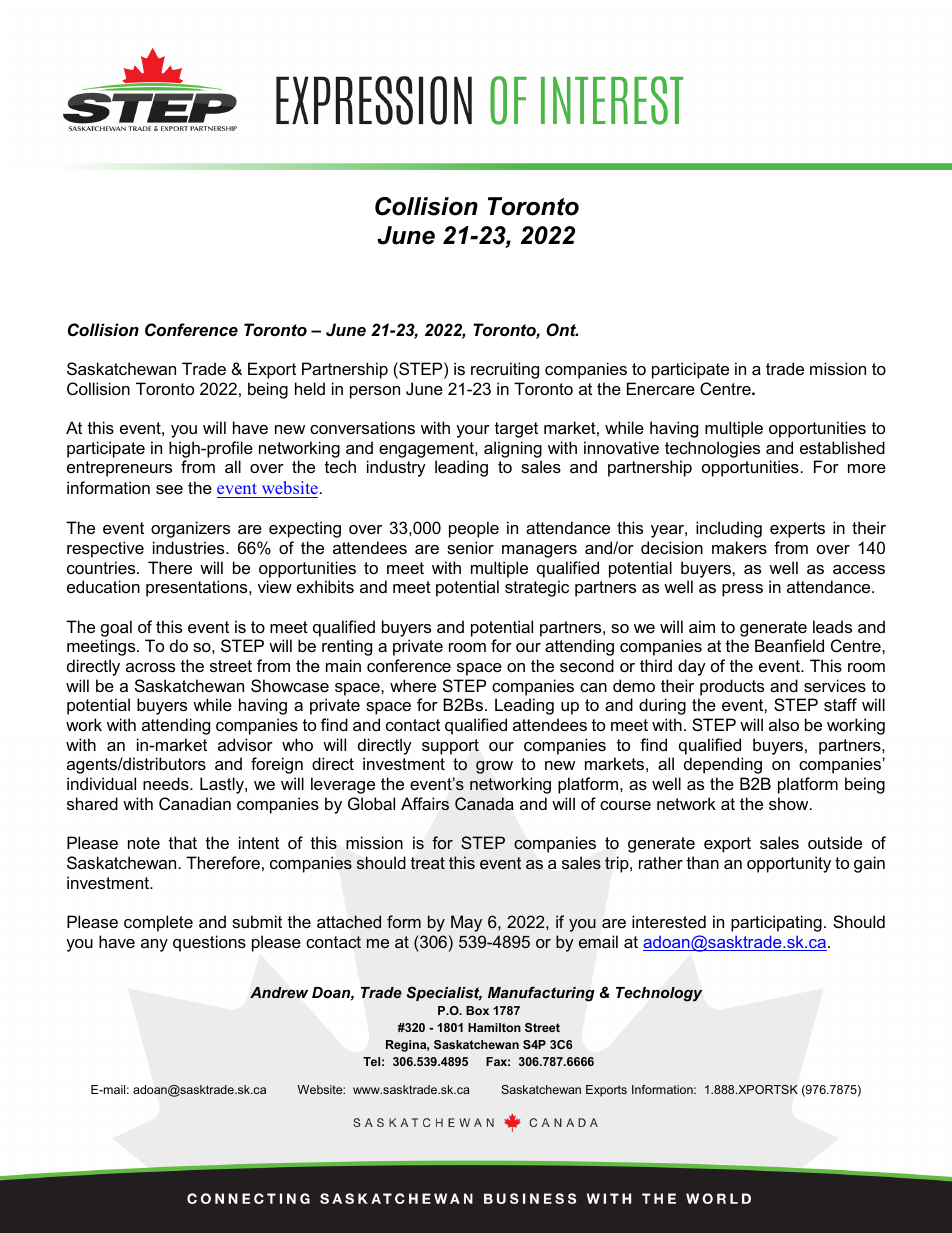 Image resolution: width=952 pixels, height=1233 pixels. I want to click on where, so click(413, 685).
